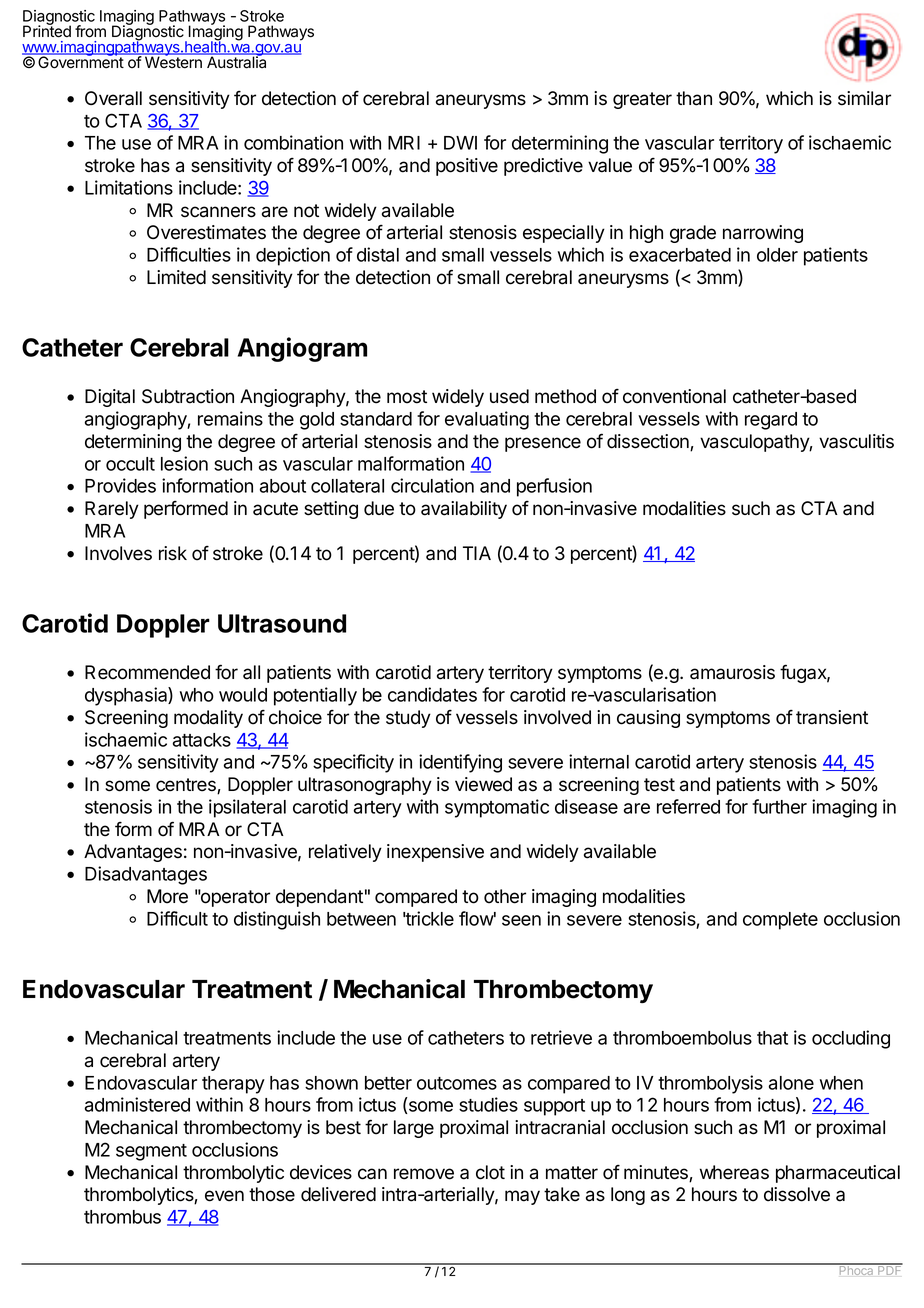 Image resolution: width=924 pixels, height=1308 pixels. What do you see at coordinates (460, 143) in the document?
I see `DWI` at bounding box center [460, 143].
